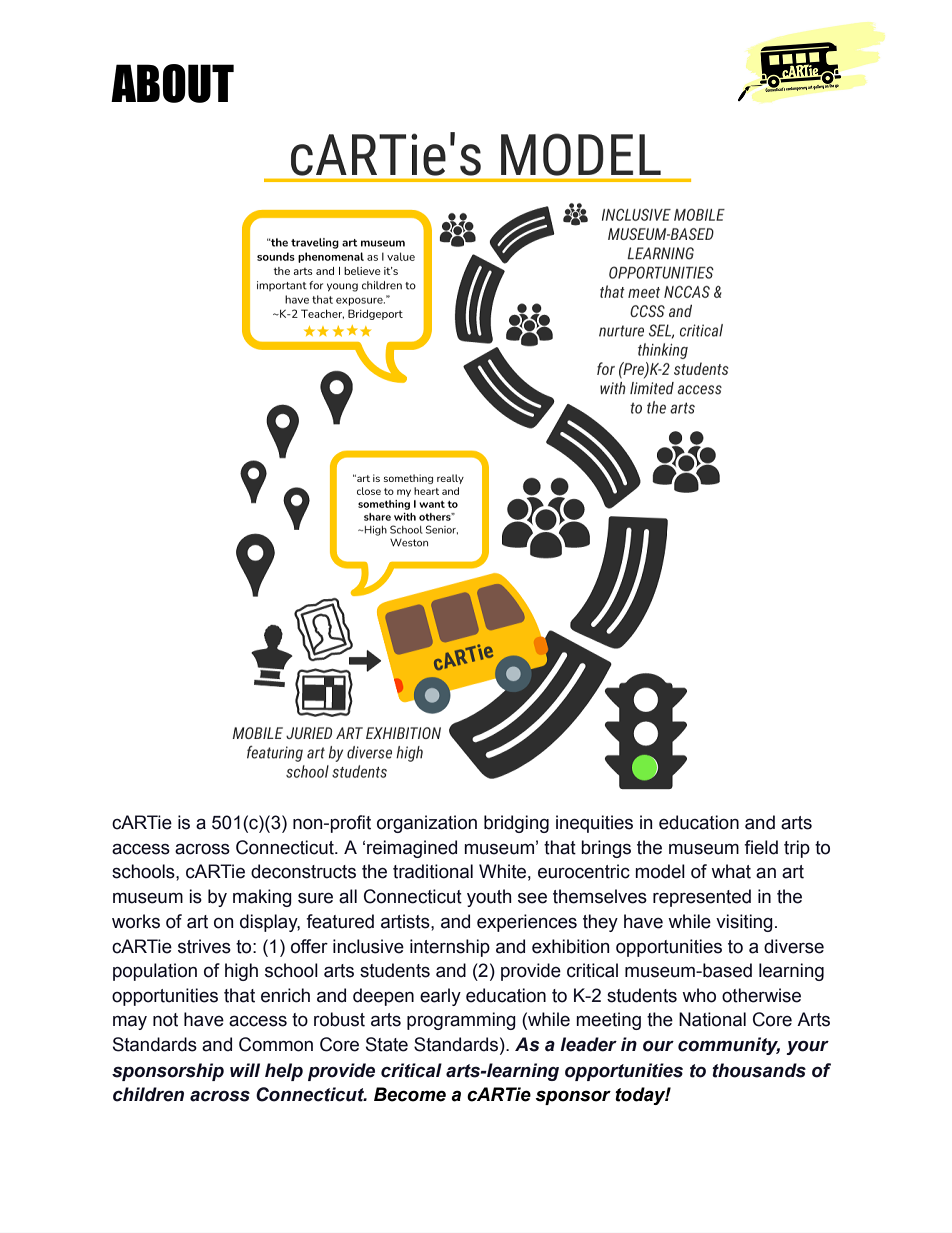  Describe the element at coordinates (433, 871) in the document. I see `traditional` at that location.
